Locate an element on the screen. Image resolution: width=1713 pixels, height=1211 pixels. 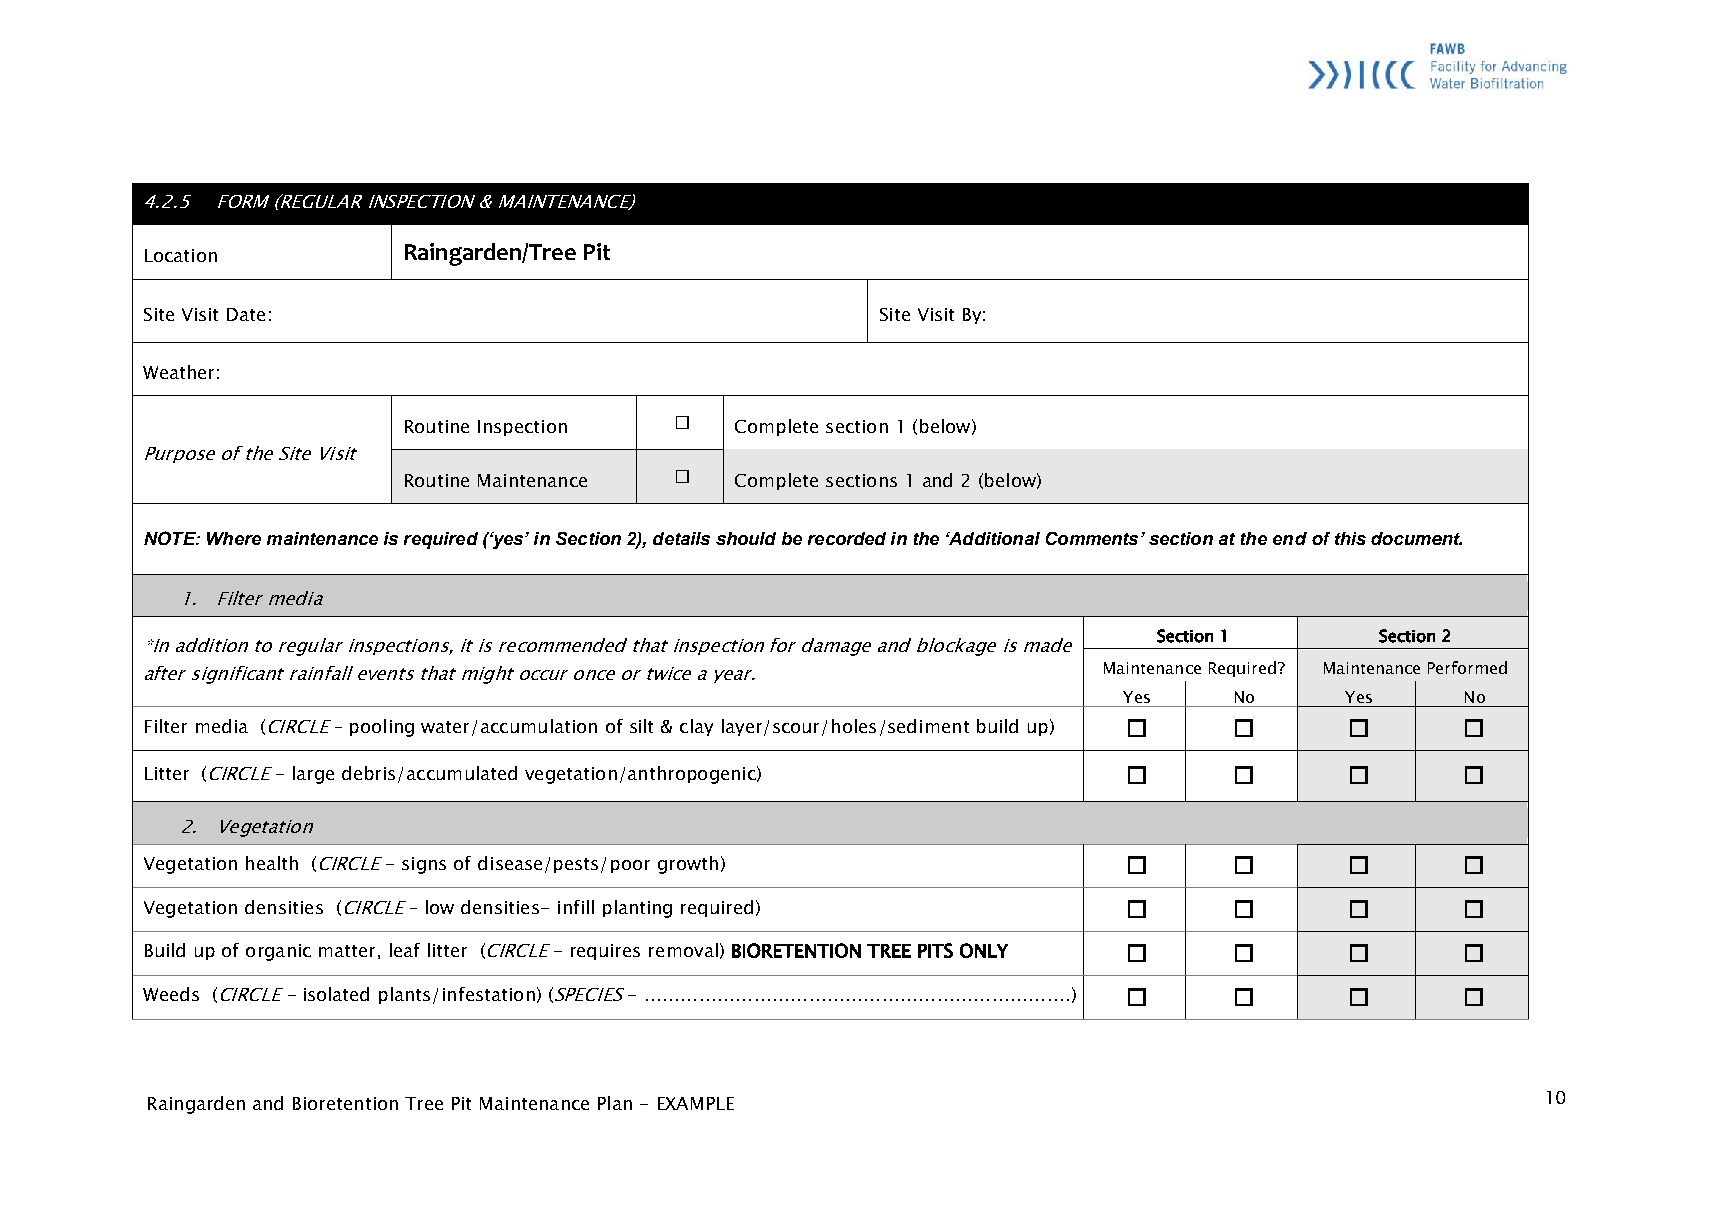
should is located at coordinates (746, 538).
